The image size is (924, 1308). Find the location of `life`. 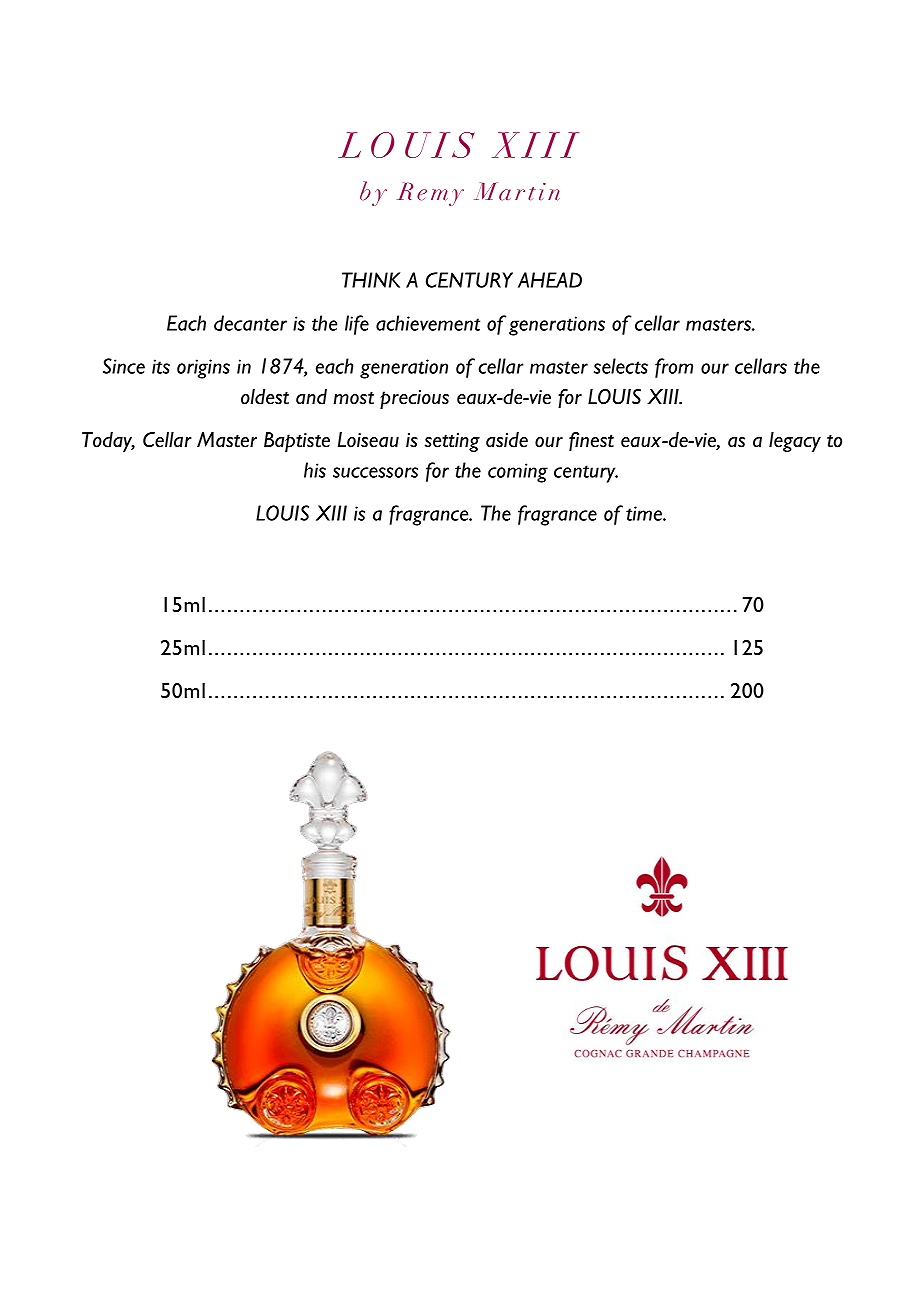

life is located at coordinates (357, 325).
